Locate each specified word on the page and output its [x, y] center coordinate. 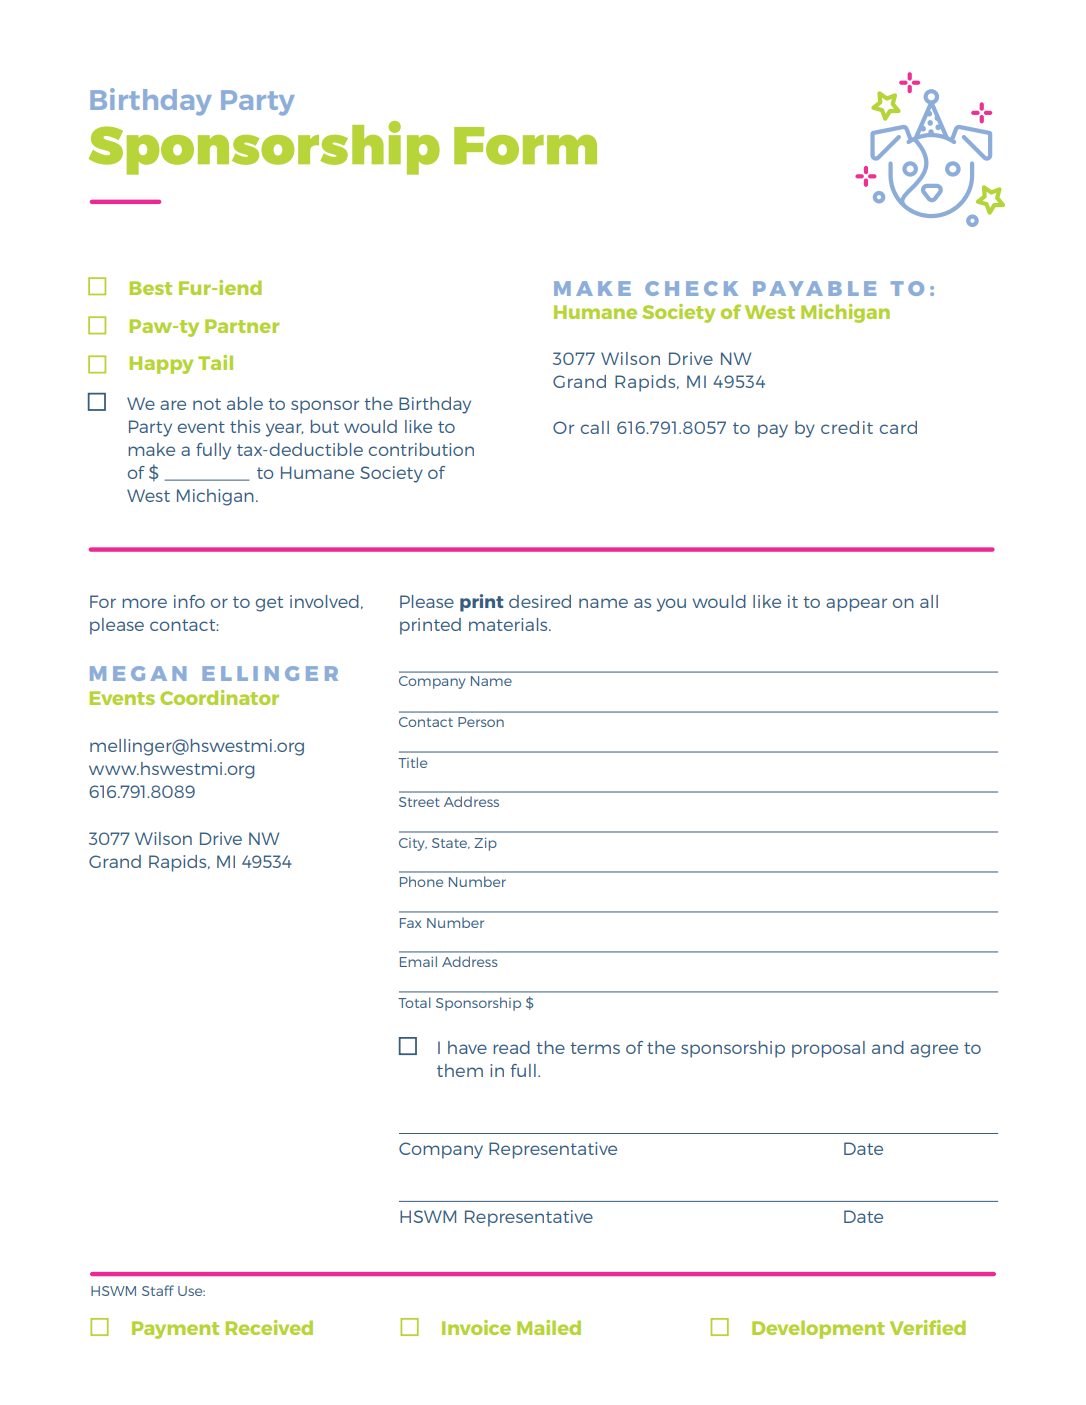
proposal [828, 1049]
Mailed [549, 1327]
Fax [411, 923]
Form [525, 146]
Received [269, 1327]
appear [856, 605]
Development [818, 1329]
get [269, 604]
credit [847, 427]
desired [540, 601]
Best [150, 288]
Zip [485, 844]
